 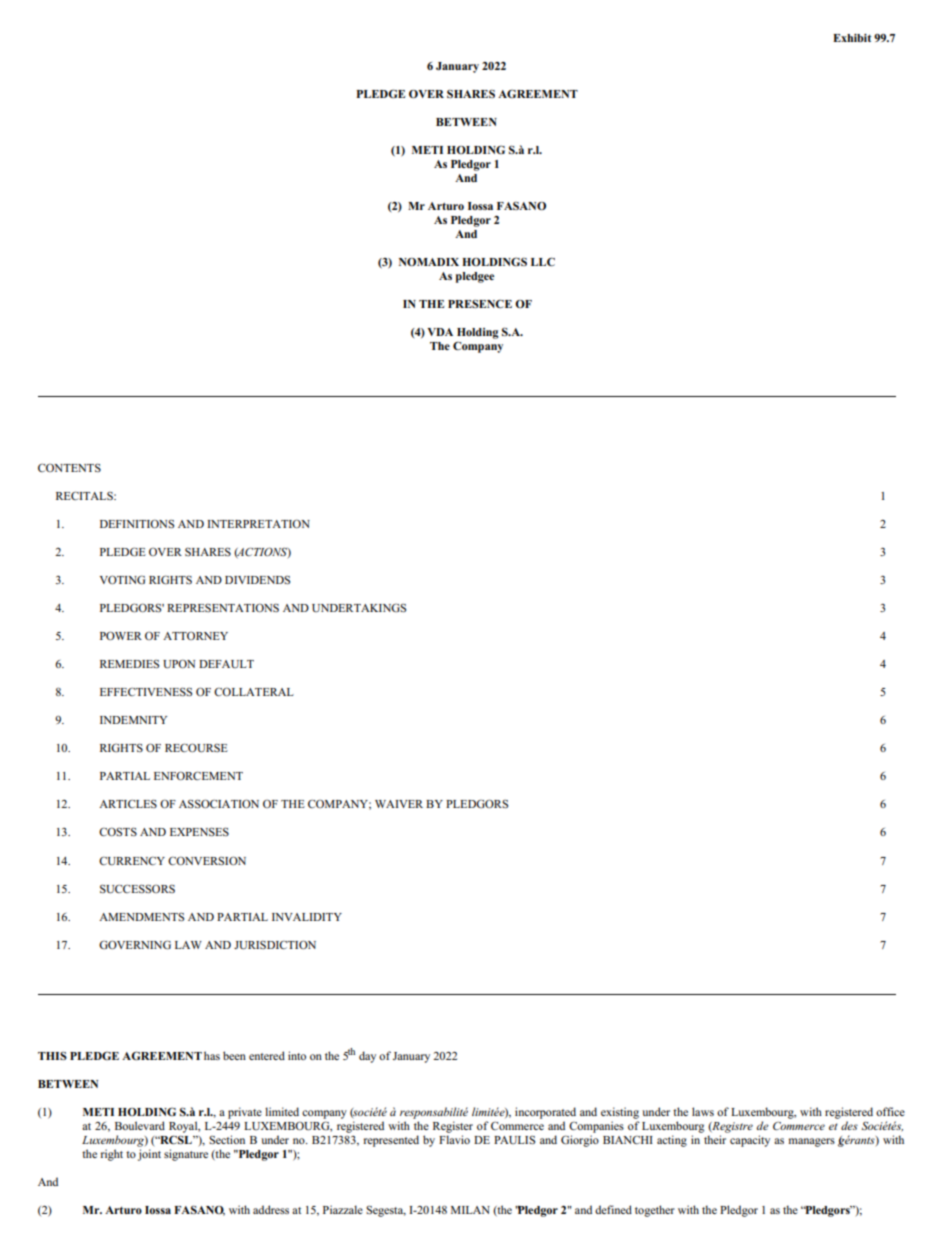 What do you see at coordinates (543, 261) in the screenshot?
I see `LLC` at bounding box center [543, 261].
